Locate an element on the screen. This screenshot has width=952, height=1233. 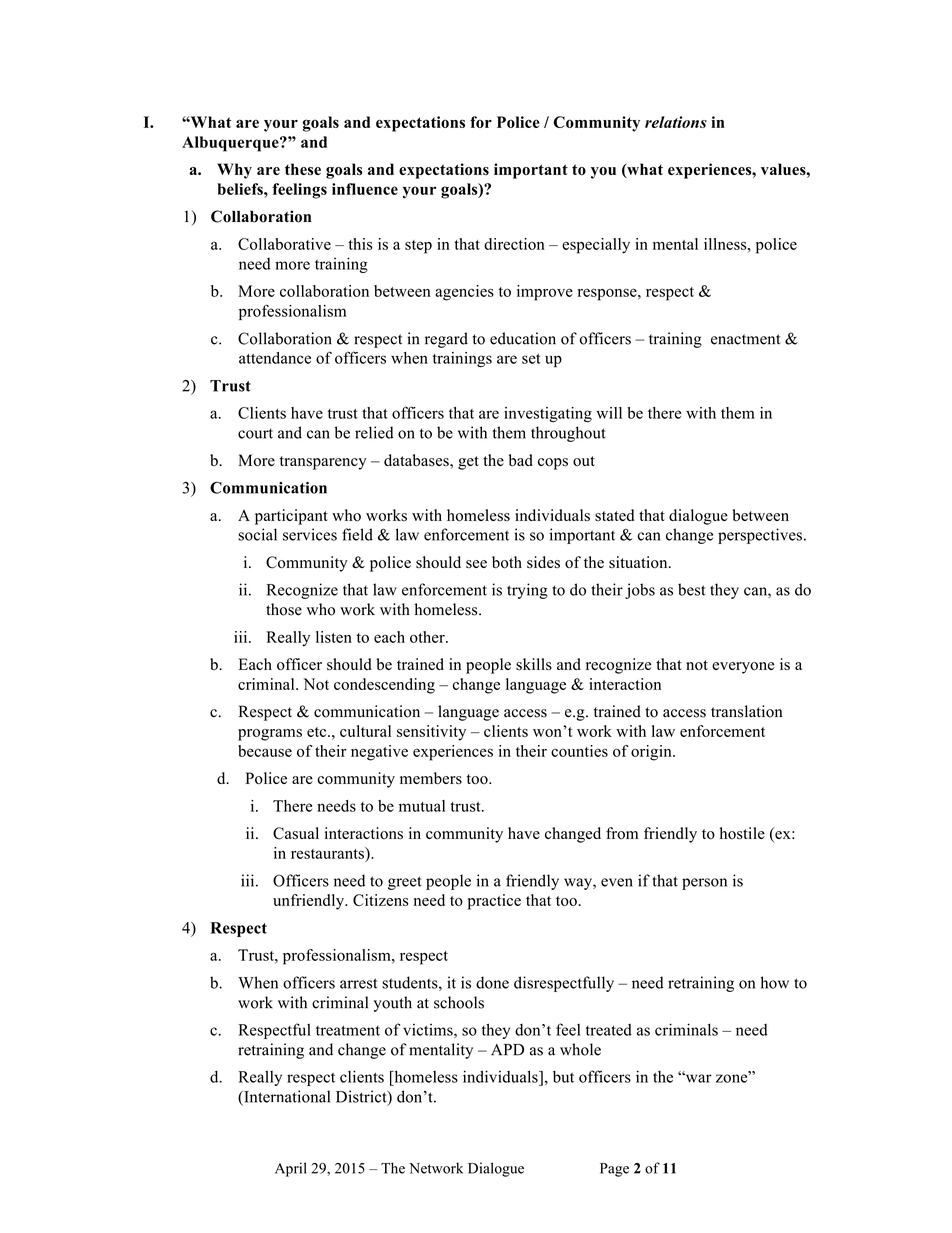
relations is located at coordinates (676, 122).
